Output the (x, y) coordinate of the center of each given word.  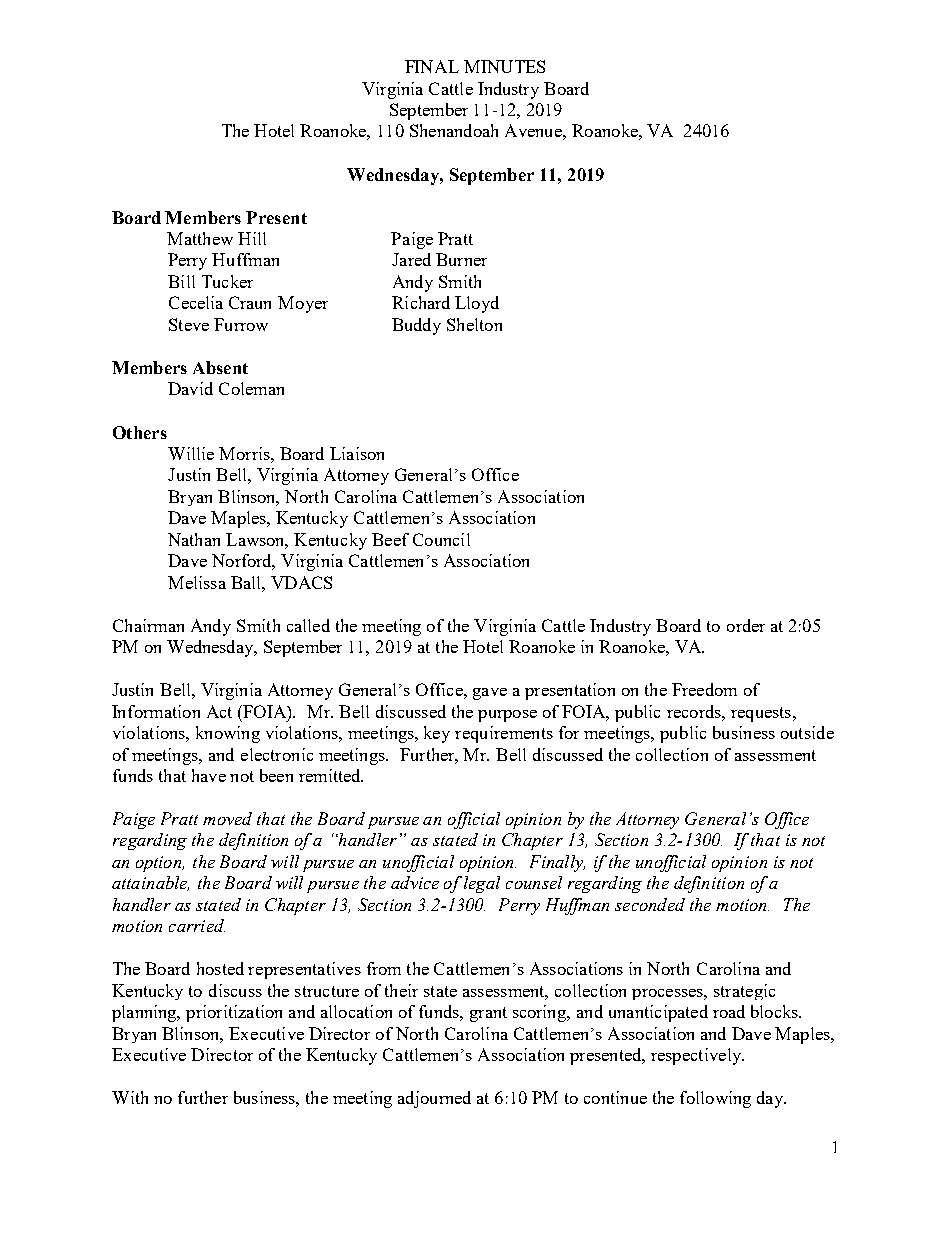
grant (488, 1014)
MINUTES (504, 66)
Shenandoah (454, 130)
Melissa (197, 582)
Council (441, 539)
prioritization (234, 1013)
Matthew (200, 238)
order (746, 625)
